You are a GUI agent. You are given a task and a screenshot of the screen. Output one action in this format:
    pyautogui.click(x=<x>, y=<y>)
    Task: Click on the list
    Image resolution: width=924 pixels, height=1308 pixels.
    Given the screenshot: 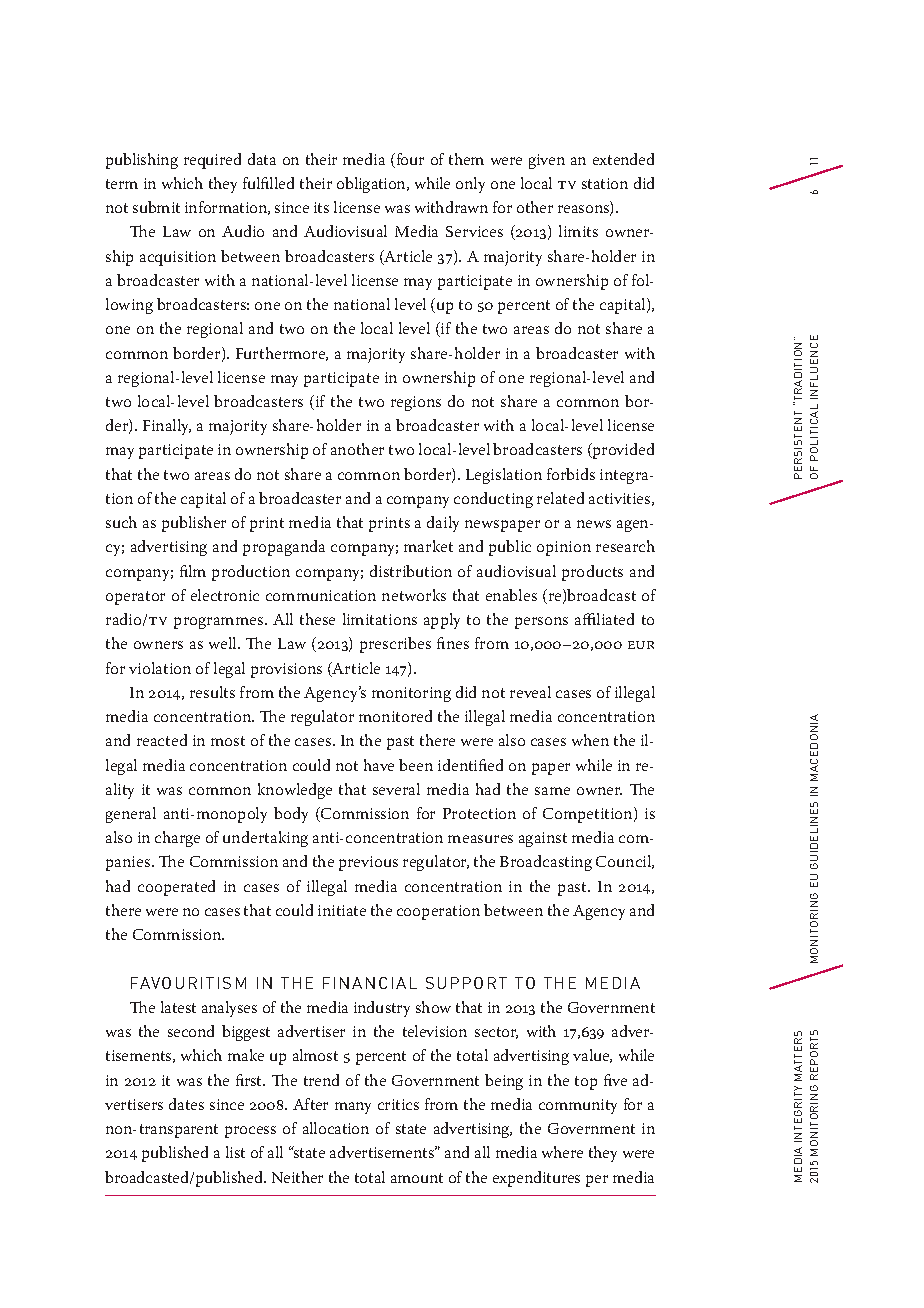 What is the action you would take?
    pyautogui.click(x=235, y=1152)
